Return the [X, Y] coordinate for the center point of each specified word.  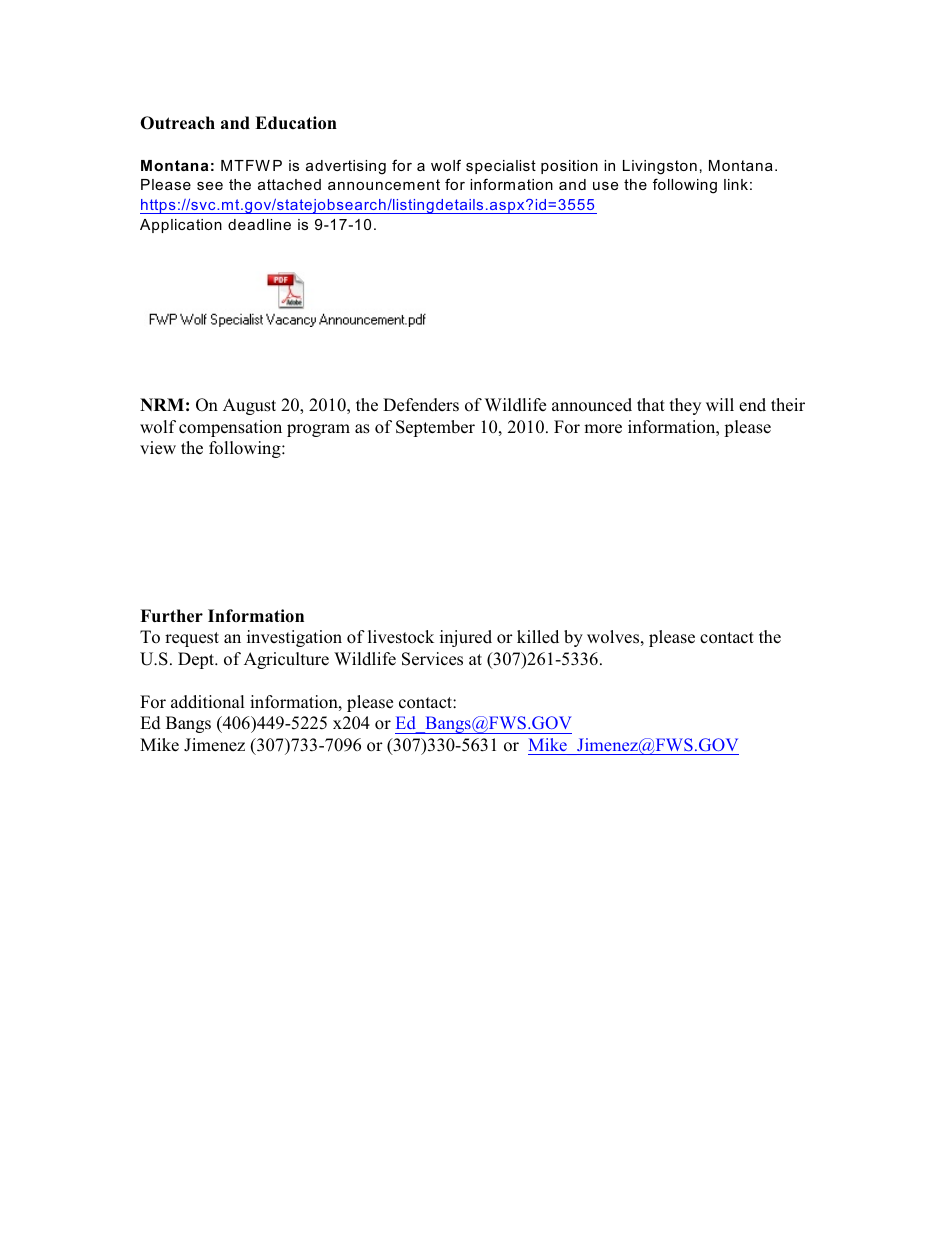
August [249, 406]
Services [432, 659]
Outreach [177, 123]
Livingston [660, 167]
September [435, 428]
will [720, 404]
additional [208, 702]
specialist [501, 167]
